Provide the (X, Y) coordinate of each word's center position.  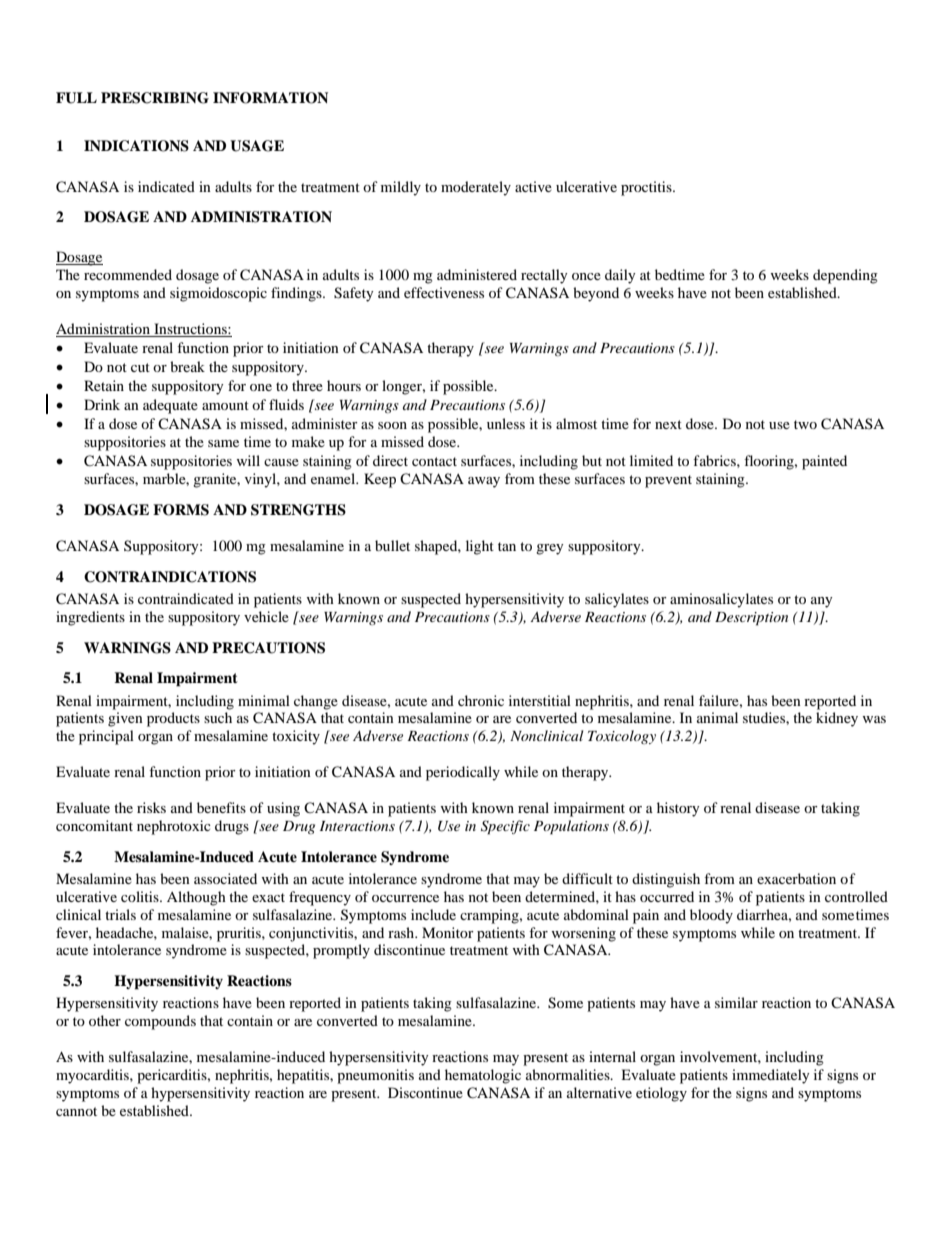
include (433, 914)
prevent (668, 481)
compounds (160, 1022)
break (187, 366)
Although (196, 898)
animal (717, 717)
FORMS (181, 510)
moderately (476, 188)
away (484, 482)
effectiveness (444, 292)
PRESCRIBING (155, 98)
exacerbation (796, 878)
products (173, 719)
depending (845, 276)
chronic (481, 700)
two (805, 424)
